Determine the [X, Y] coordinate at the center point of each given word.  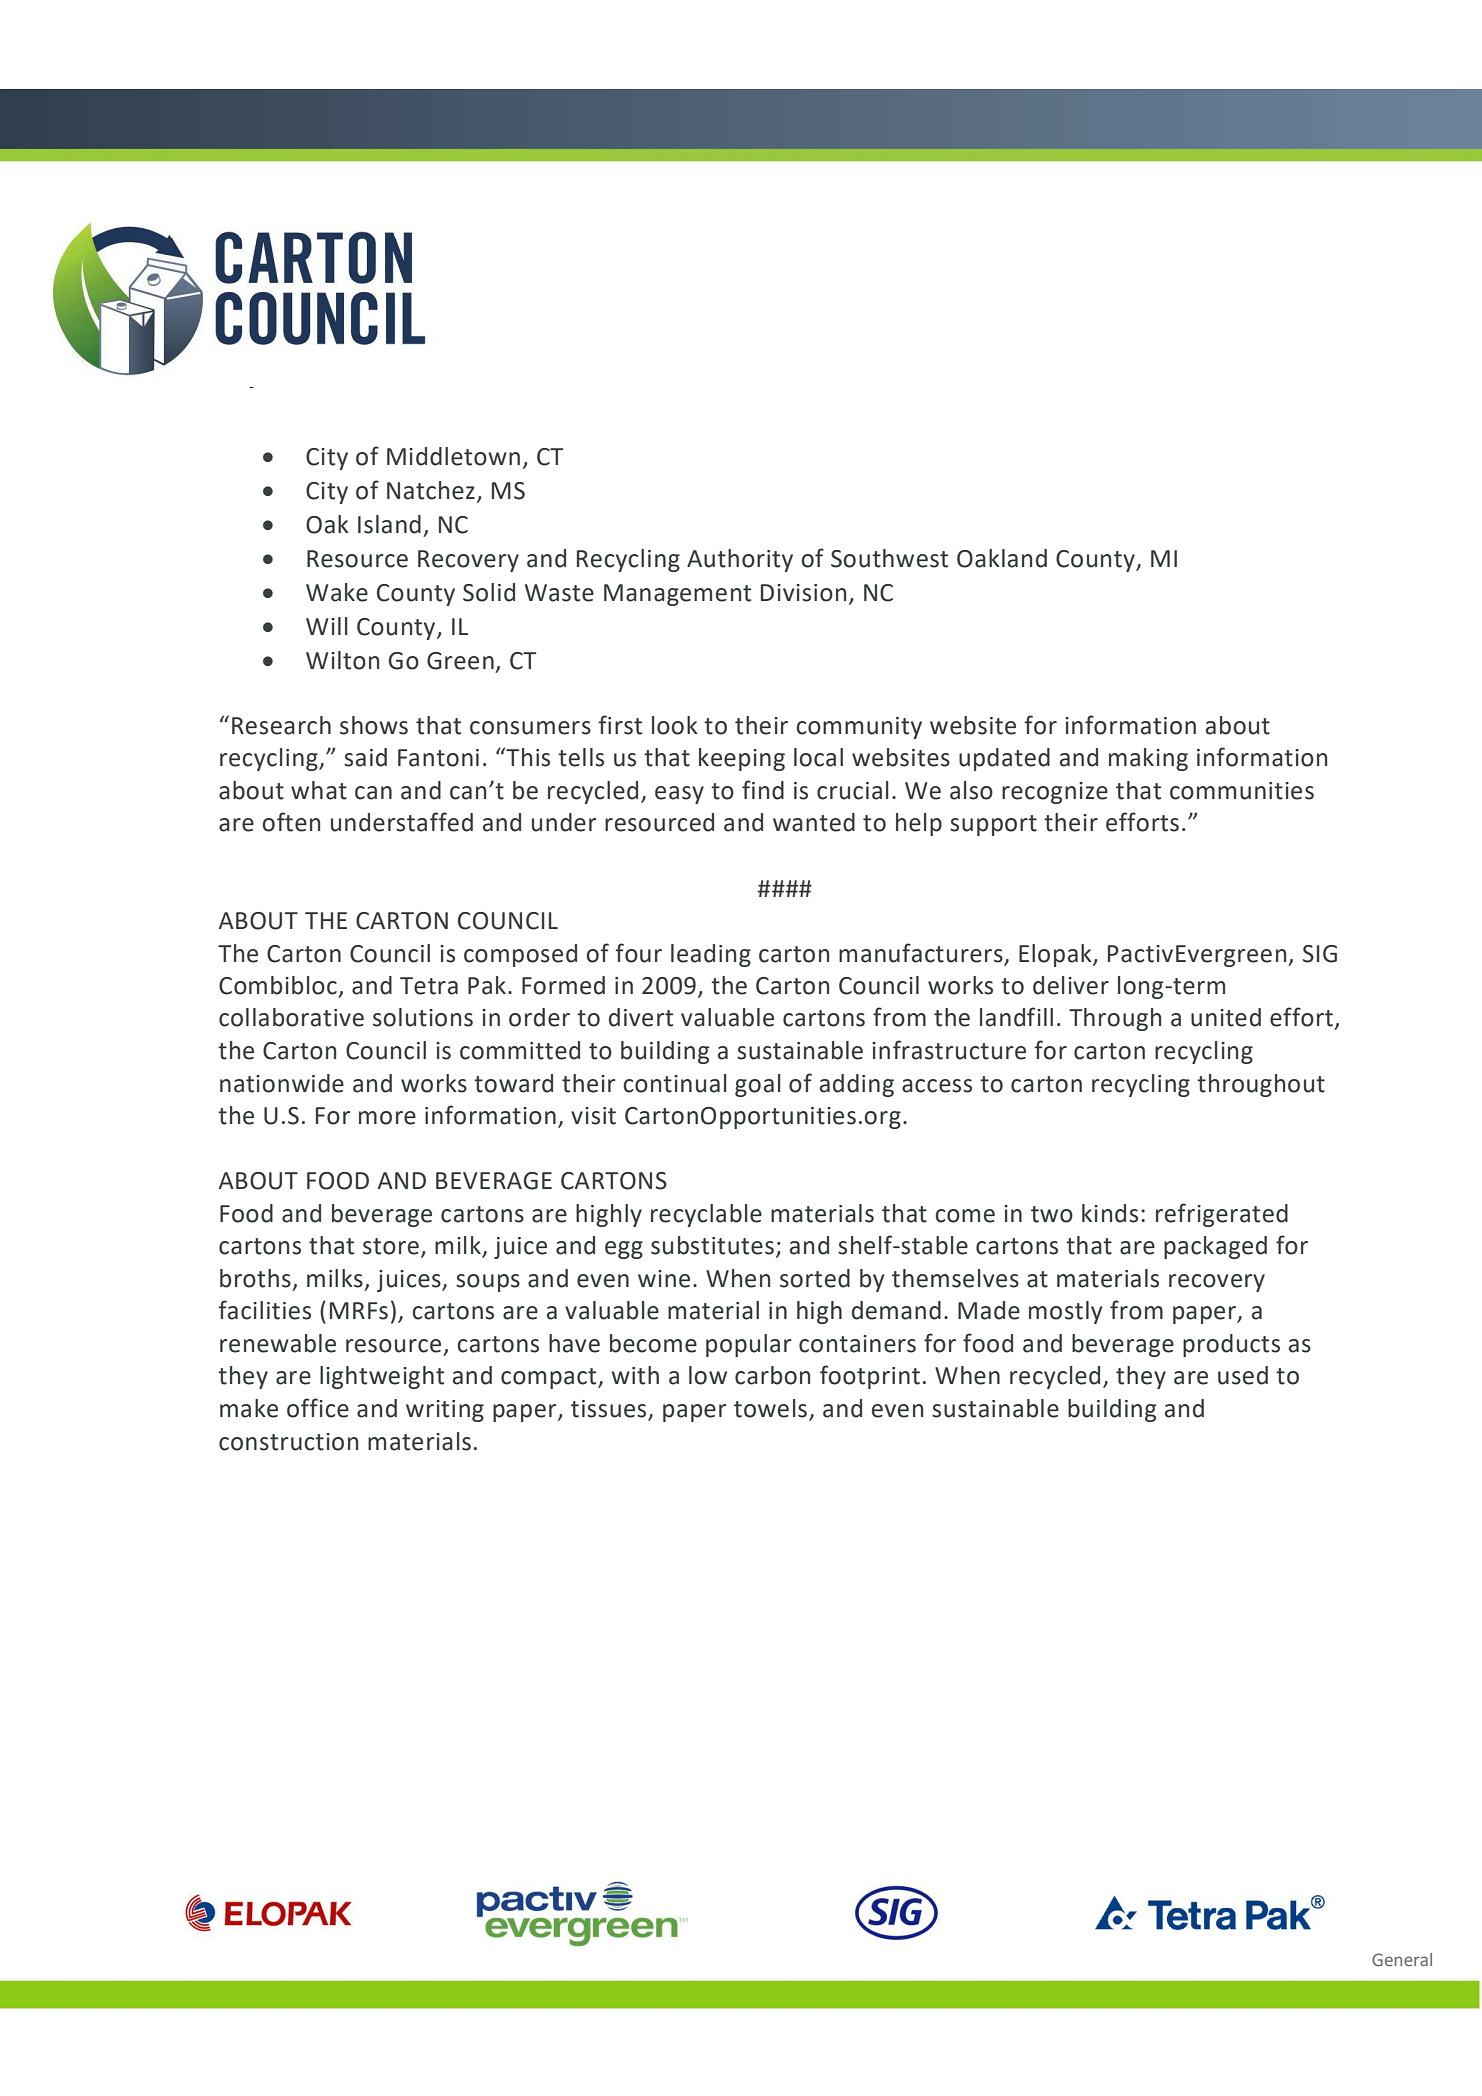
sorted [815, 1278]
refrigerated [1222, 1215]
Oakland [1002, 558]
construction [288, 1442]
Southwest [889, 558]
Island [389, 524]
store [391, 1246]
